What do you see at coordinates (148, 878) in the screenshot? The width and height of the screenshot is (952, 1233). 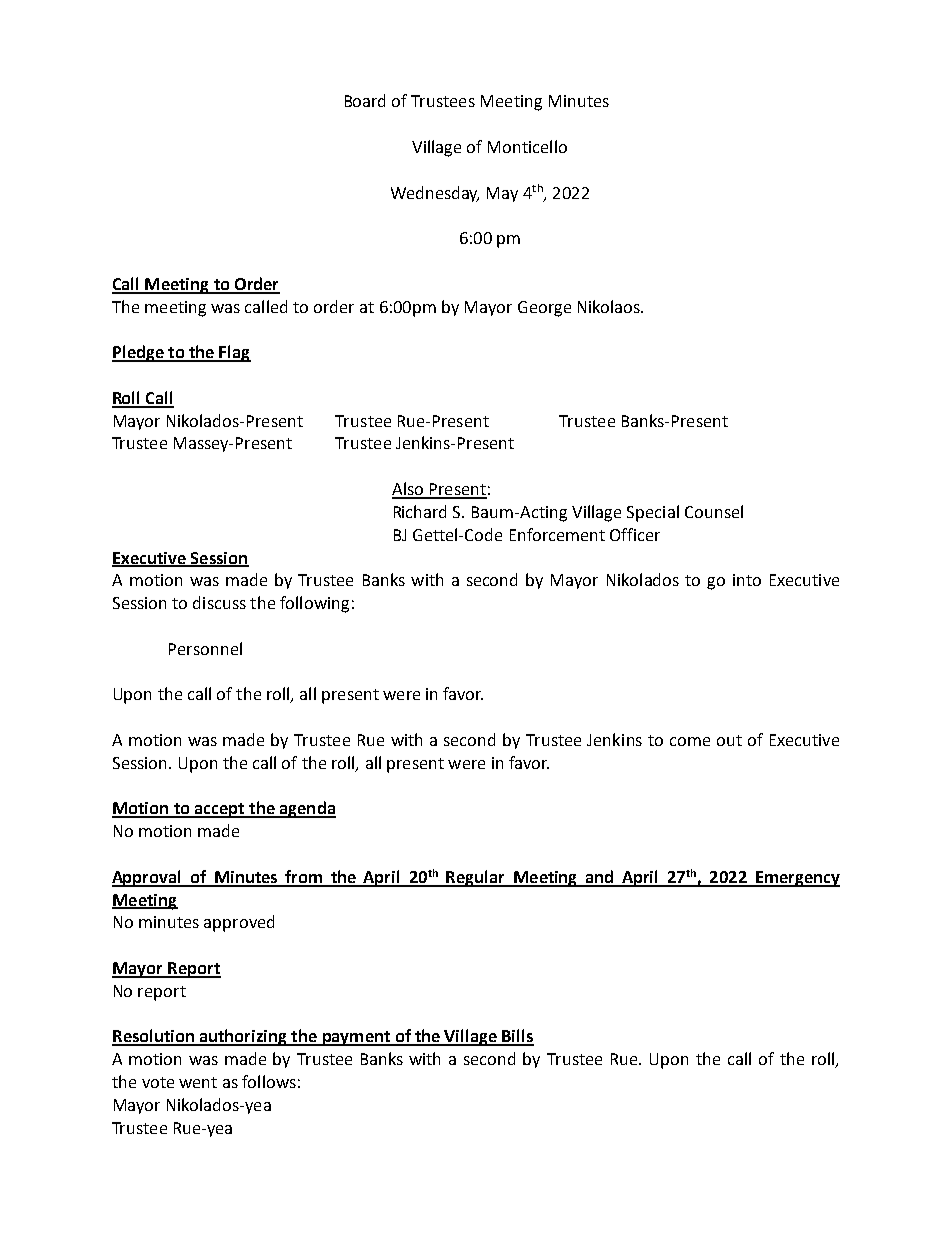 I see `Approval` at bounding box center [148, 878].
